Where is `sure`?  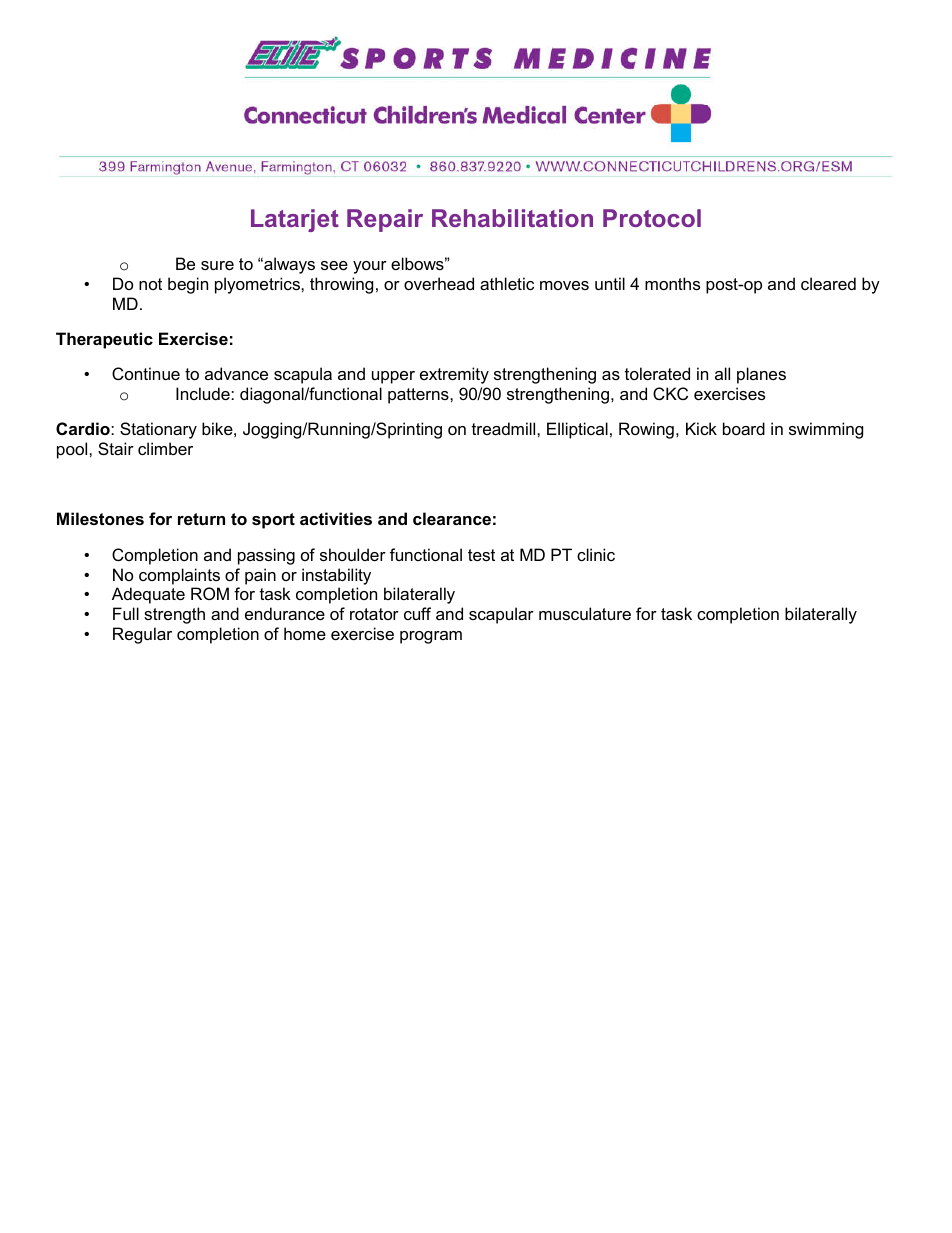
sure is located at coordinates (217, 265).
